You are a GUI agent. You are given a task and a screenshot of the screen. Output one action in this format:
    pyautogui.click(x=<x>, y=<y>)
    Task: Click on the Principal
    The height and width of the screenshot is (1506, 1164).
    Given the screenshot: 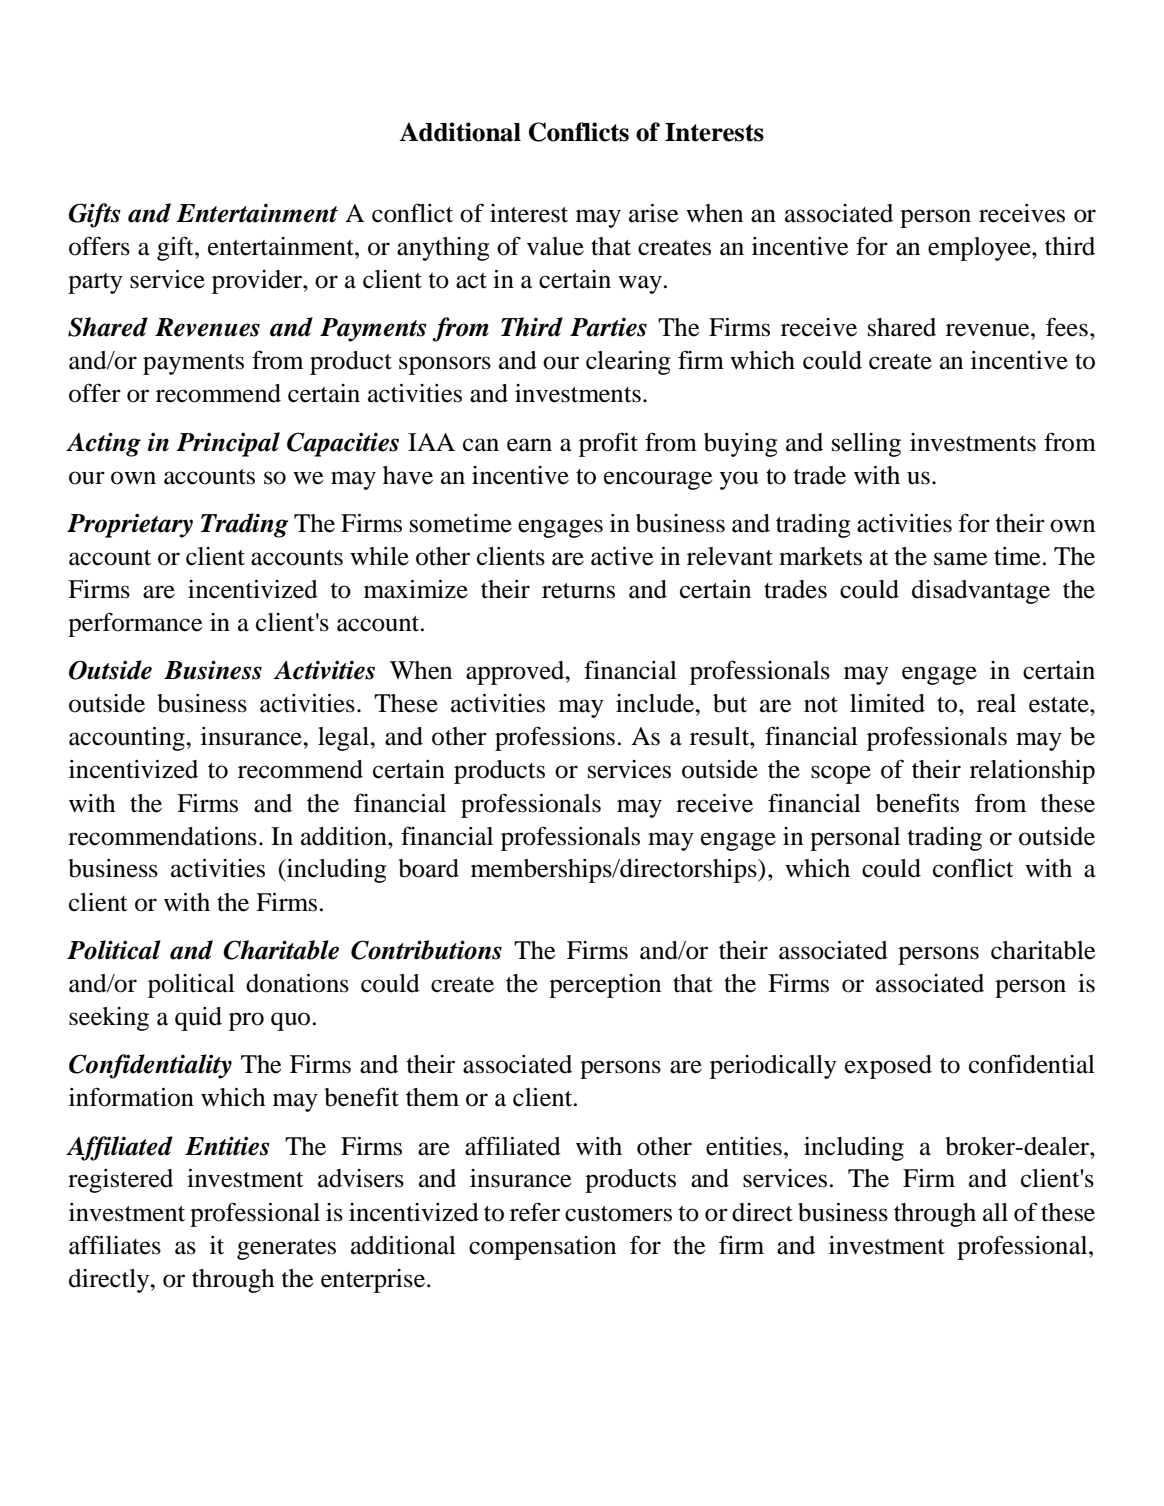 What is the action you would take?
    pyautogui.click(x=228, y=444)
